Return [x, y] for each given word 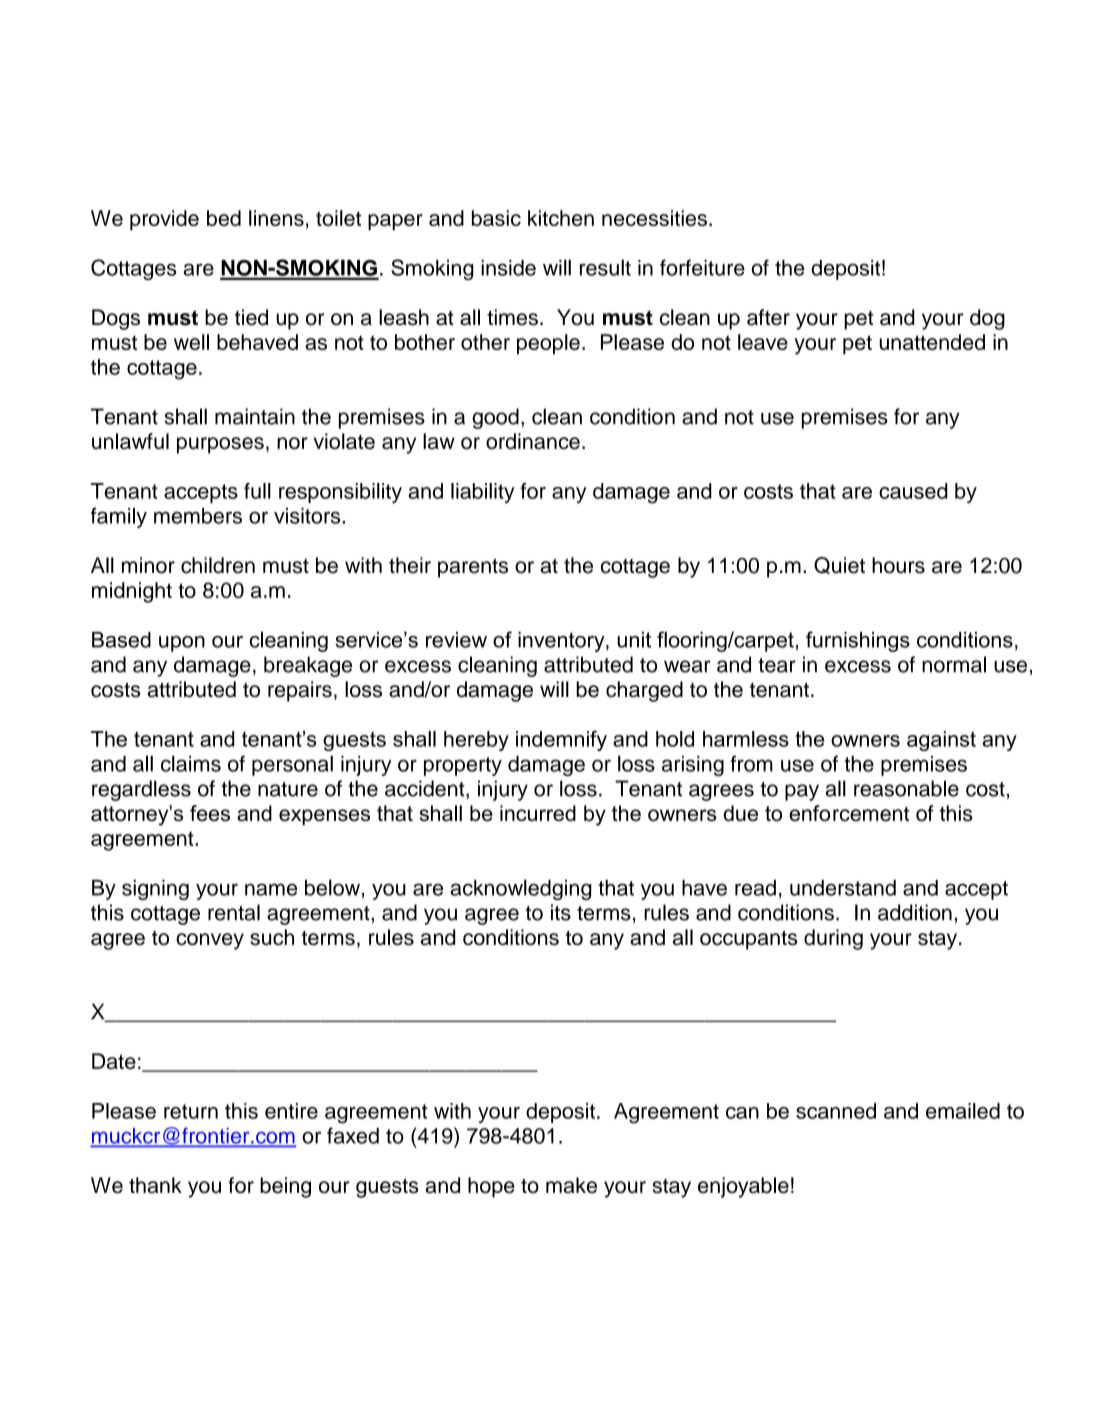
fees [210, 813]
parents [473, 568]
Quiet [839, 565]
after [768, 317]
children [218, 565]
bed [224, 218]
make [571, 1185]
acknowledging [520, 889]
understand [843, 888]
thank [155, 1185]
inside [508, 268]
